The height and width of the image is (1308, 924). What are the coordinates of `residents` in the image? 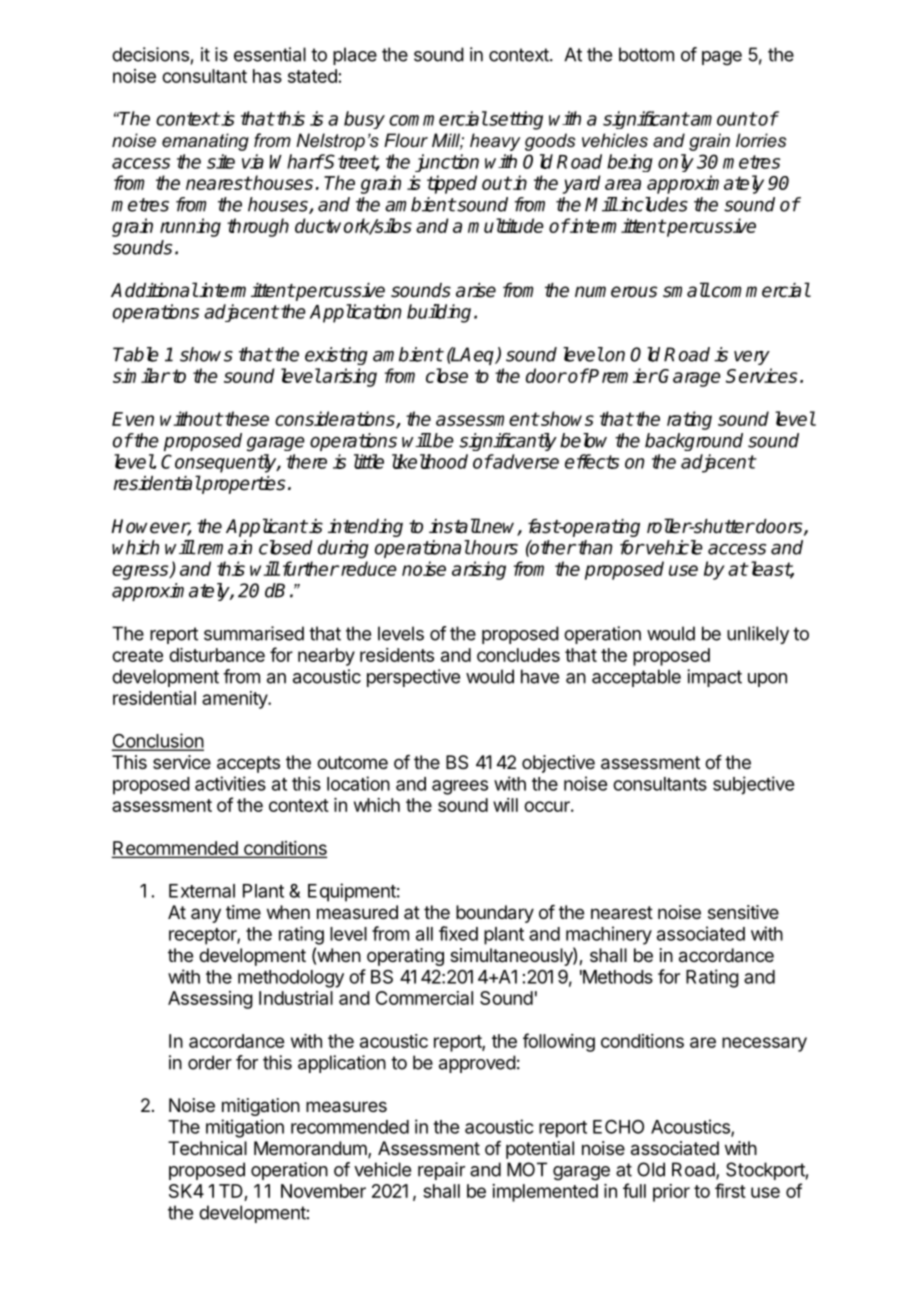 It's located at (397, 655).
